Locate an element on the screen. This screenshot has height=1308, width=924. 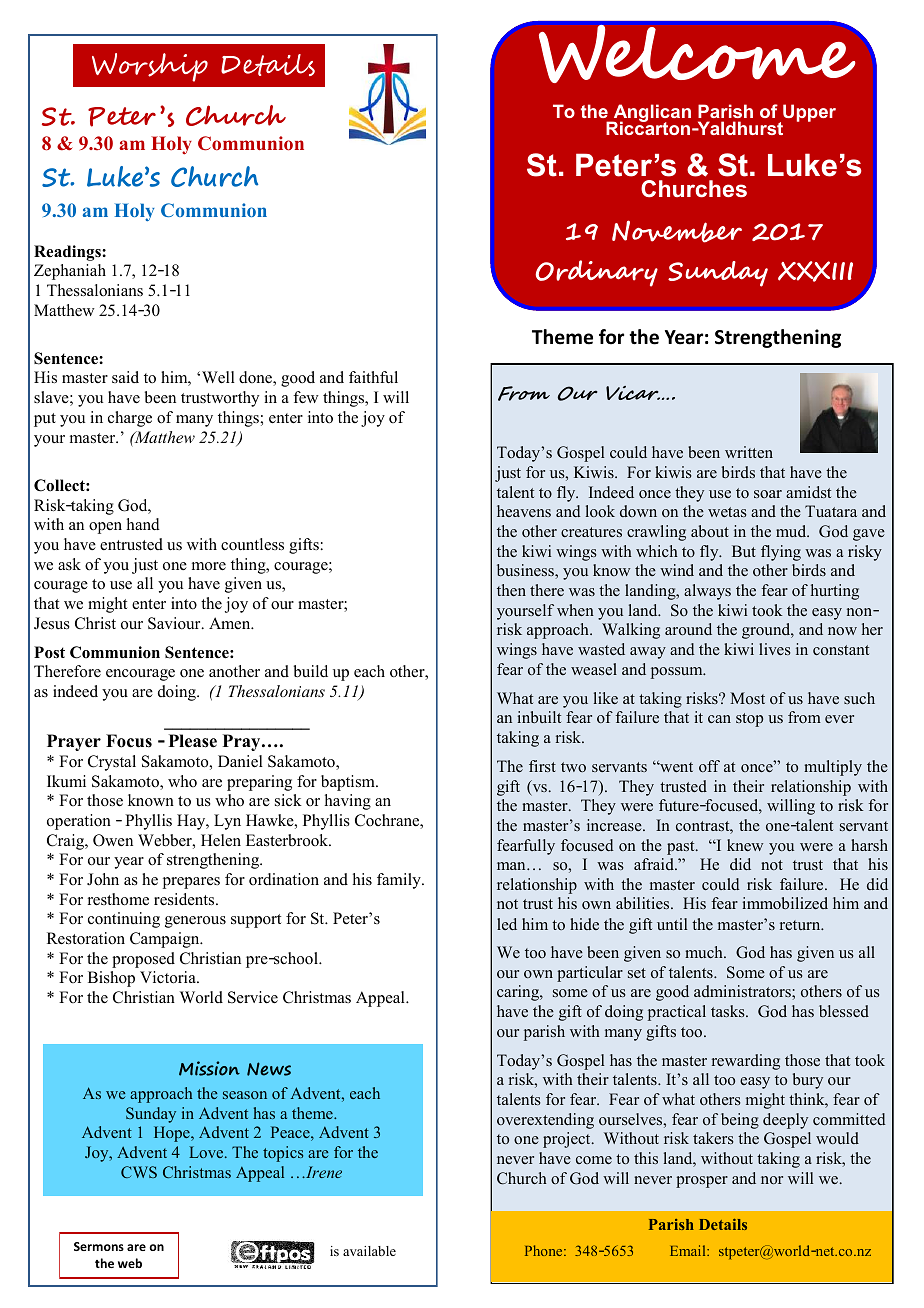
inbuilt is located at coordinates (539, 717).
